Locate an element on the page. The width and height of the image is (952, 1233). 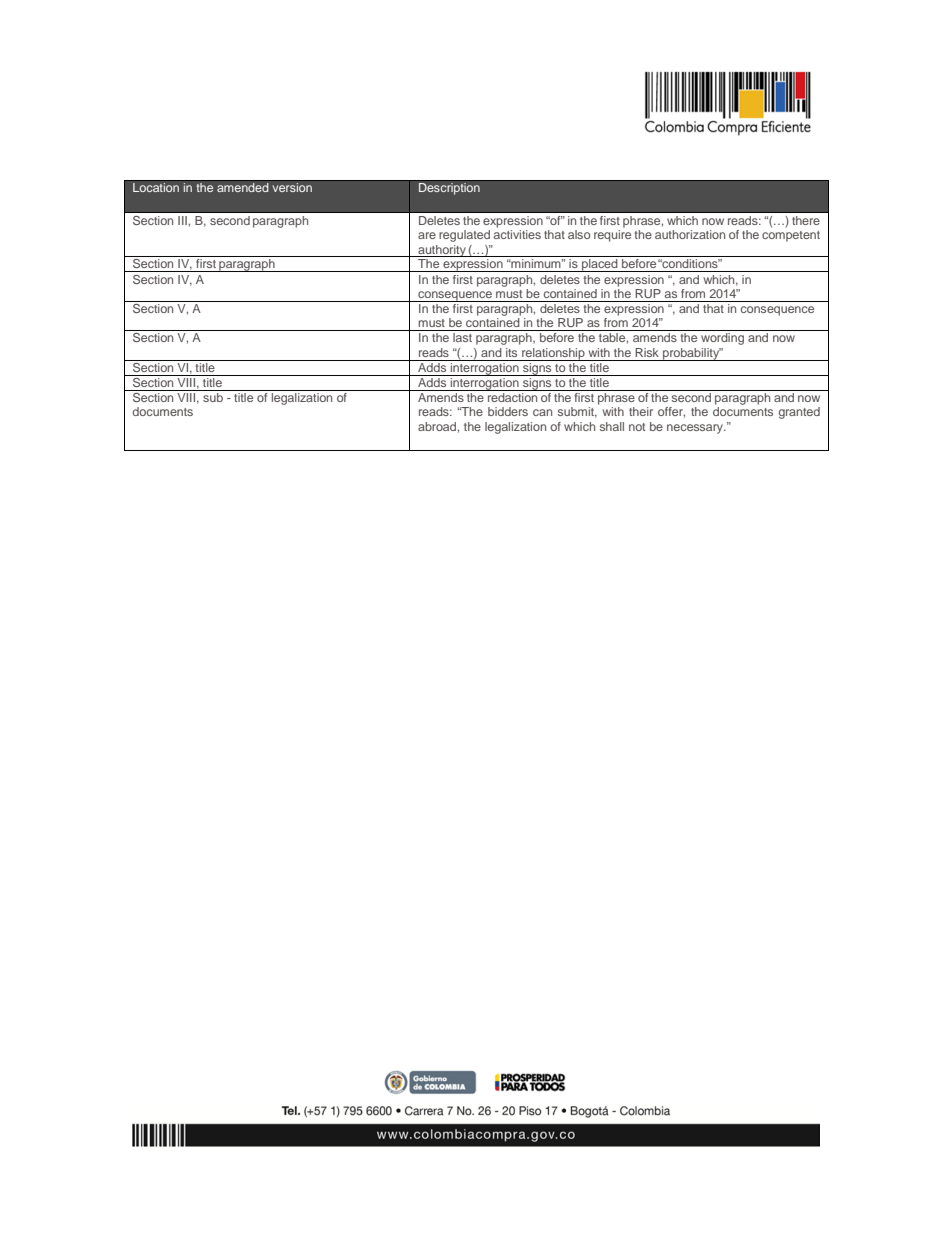
also is located at coordinates (579, 234).
